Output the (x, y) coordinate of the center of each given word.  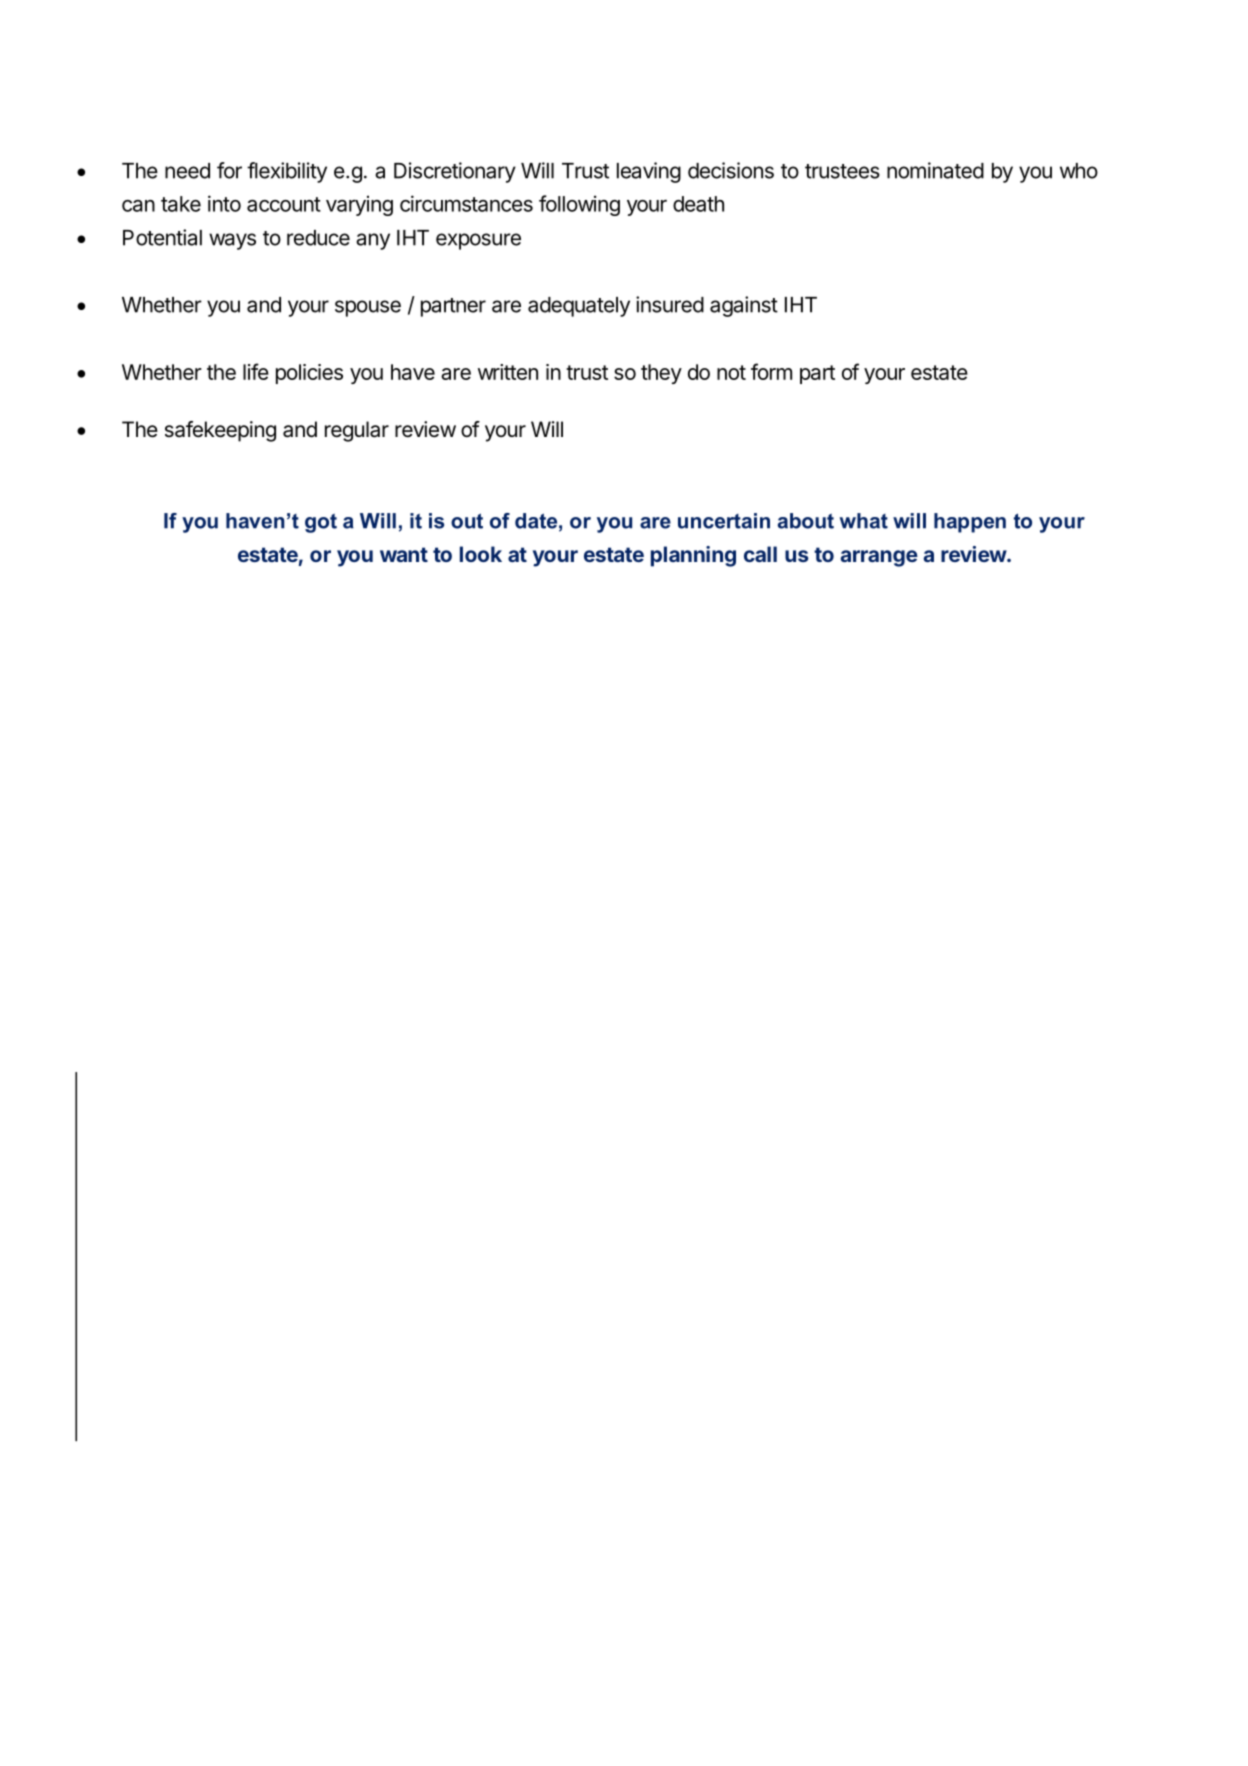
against (744, 306)
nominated (935, 170)
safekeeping (220, 431)
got (321, 523)
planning (693, 556)
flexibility (287, 172)
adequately (579, 307)
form (771, 371)
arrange (879, 558)
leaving (649, 172)
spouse (368, 308)
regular (357, 431)
